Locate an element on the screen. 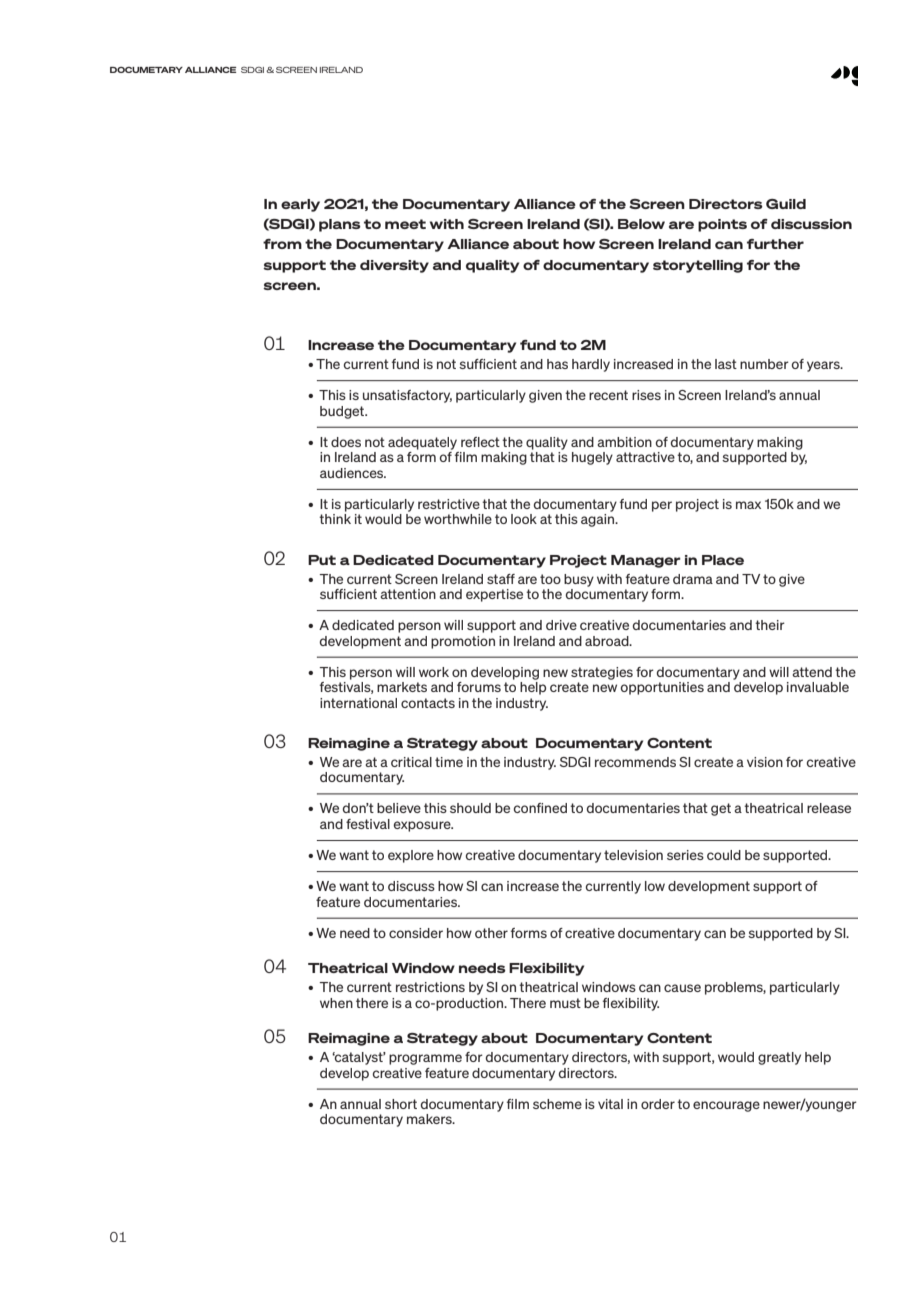  Below is located at coordinates (641, 224).
